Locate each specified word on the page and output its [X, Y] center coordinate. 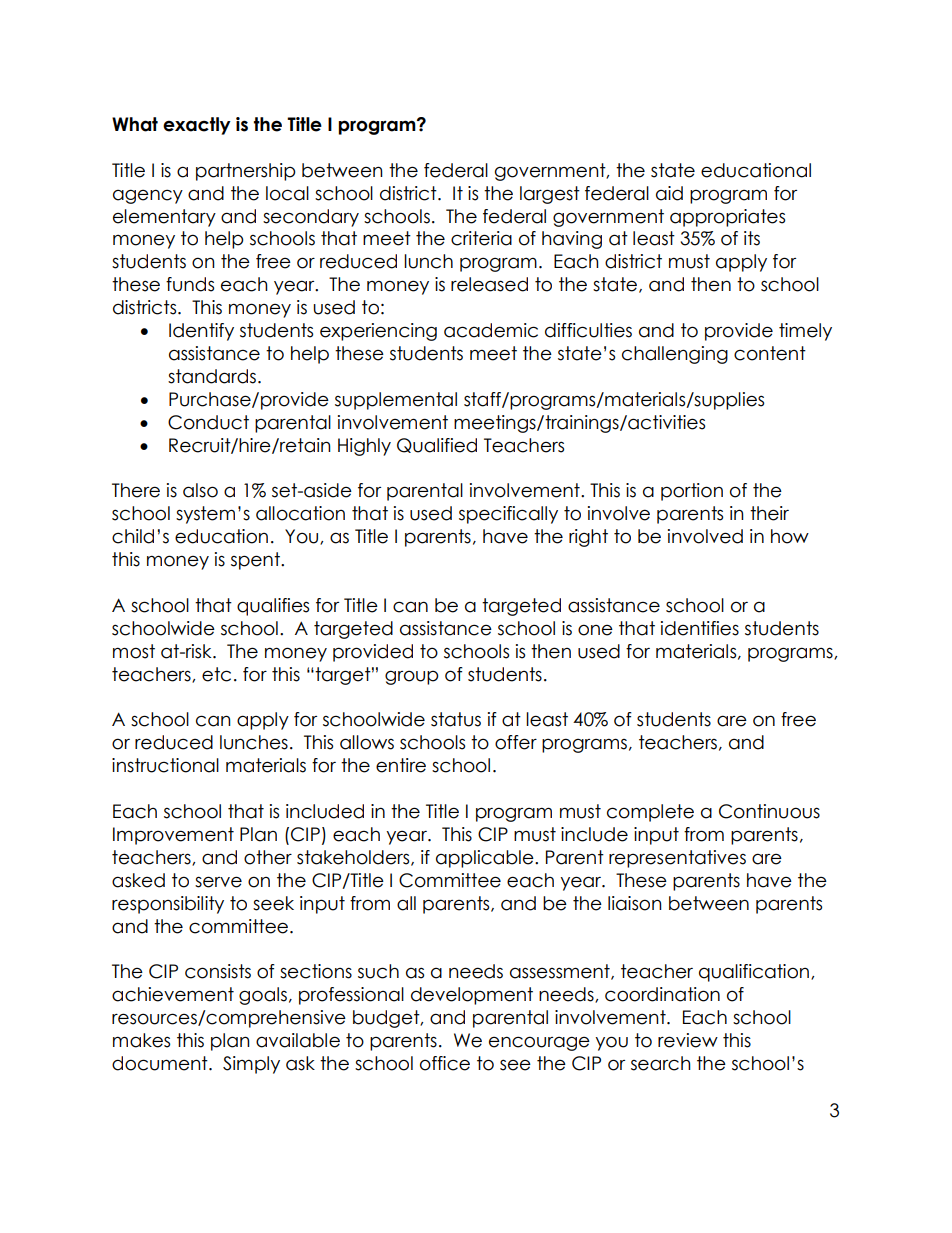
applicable [486, 859]
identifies [700, 628]
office [445, 1063]
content [770, 353]
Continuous [769, 811]
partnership [245, 172]
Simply [251, 1065]
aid [669, 193]
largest [550, 195]
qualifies [273, 607]
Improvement [173, 836]
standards [212, 376]
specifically [508, 515]
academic [491, 330]
